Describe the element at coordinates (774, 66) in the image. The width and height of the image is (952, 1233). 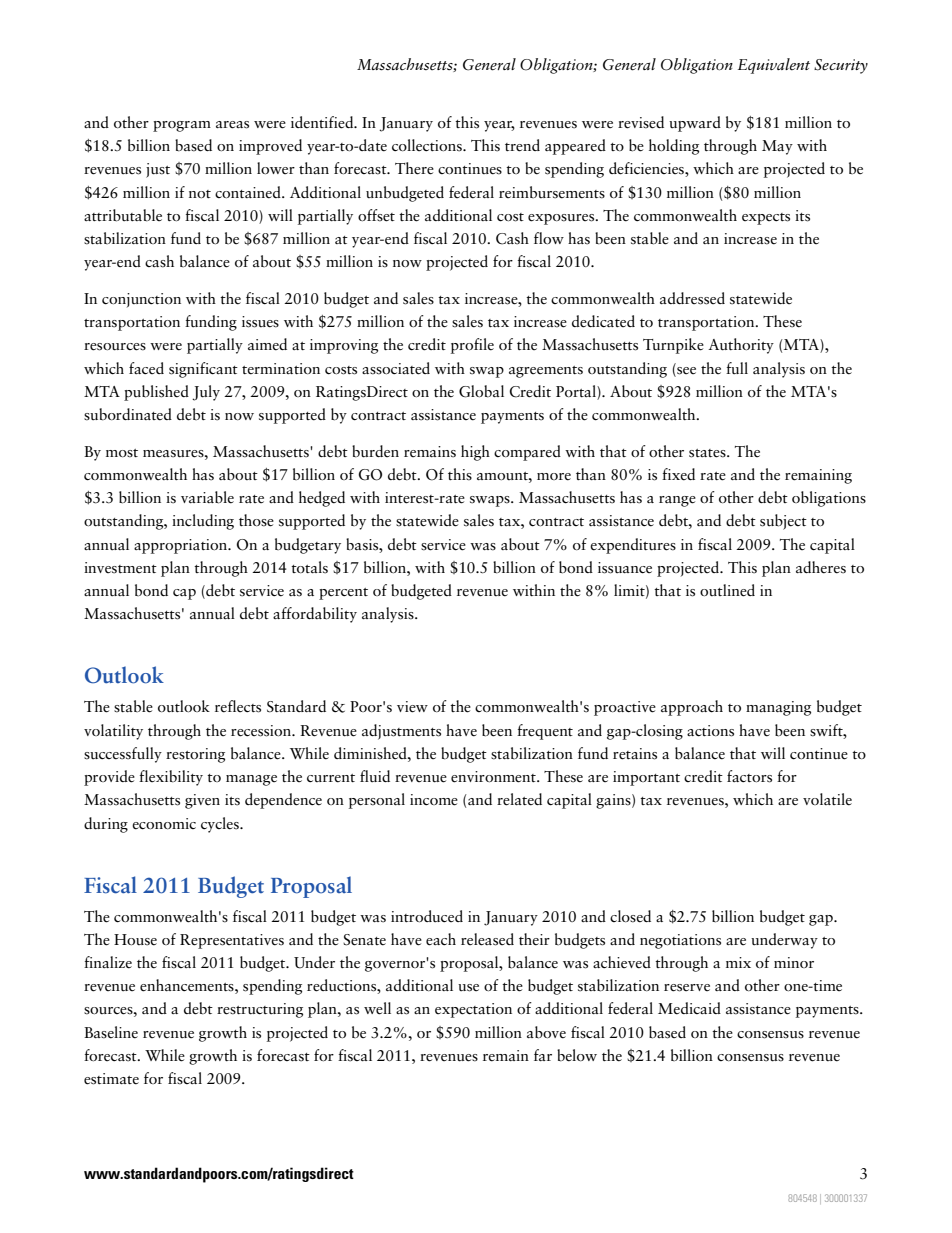
I see `Equivalent` at that location.
